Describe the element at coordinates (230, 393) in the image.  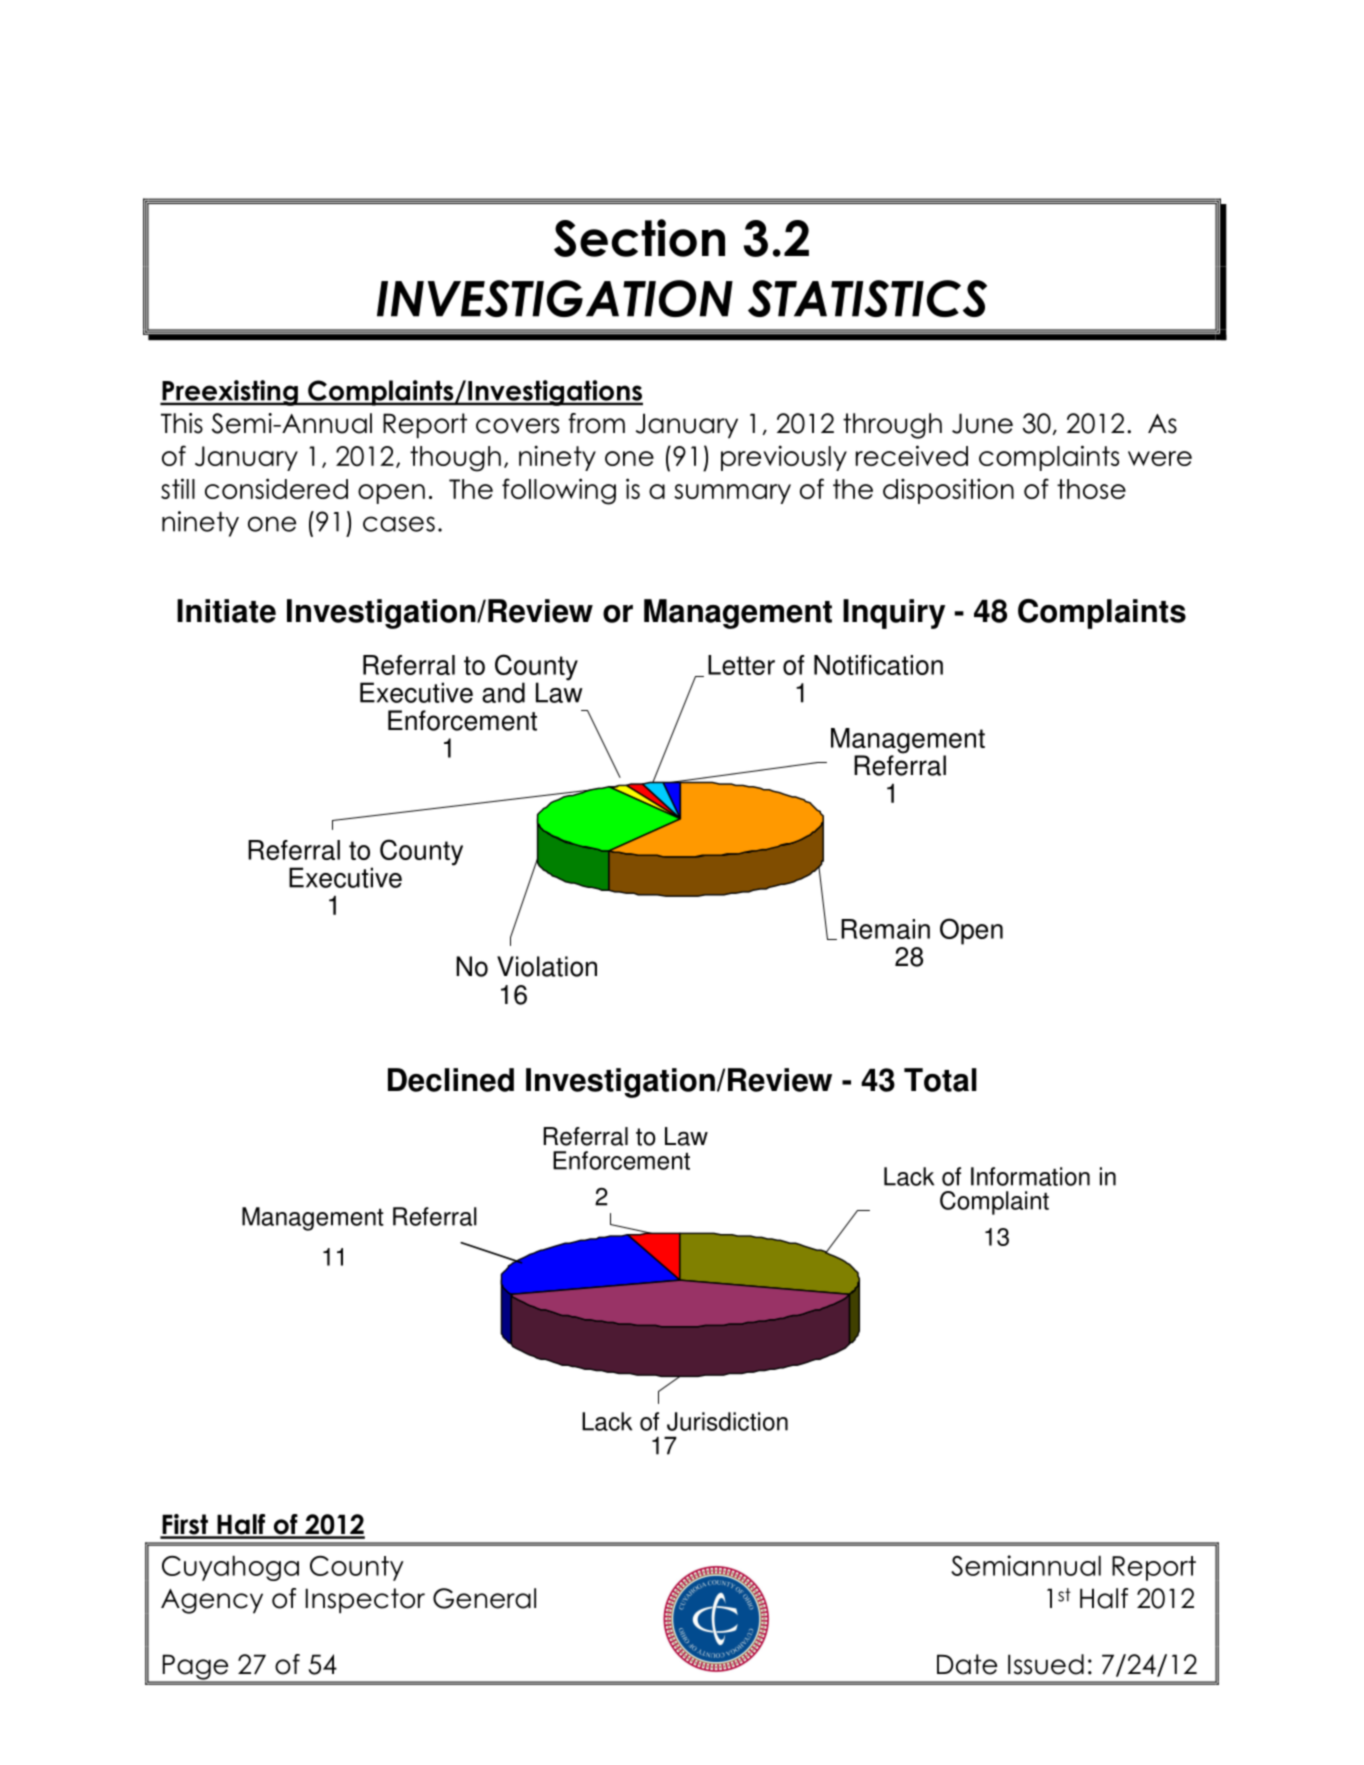
I see `Preexisting` at that location.
